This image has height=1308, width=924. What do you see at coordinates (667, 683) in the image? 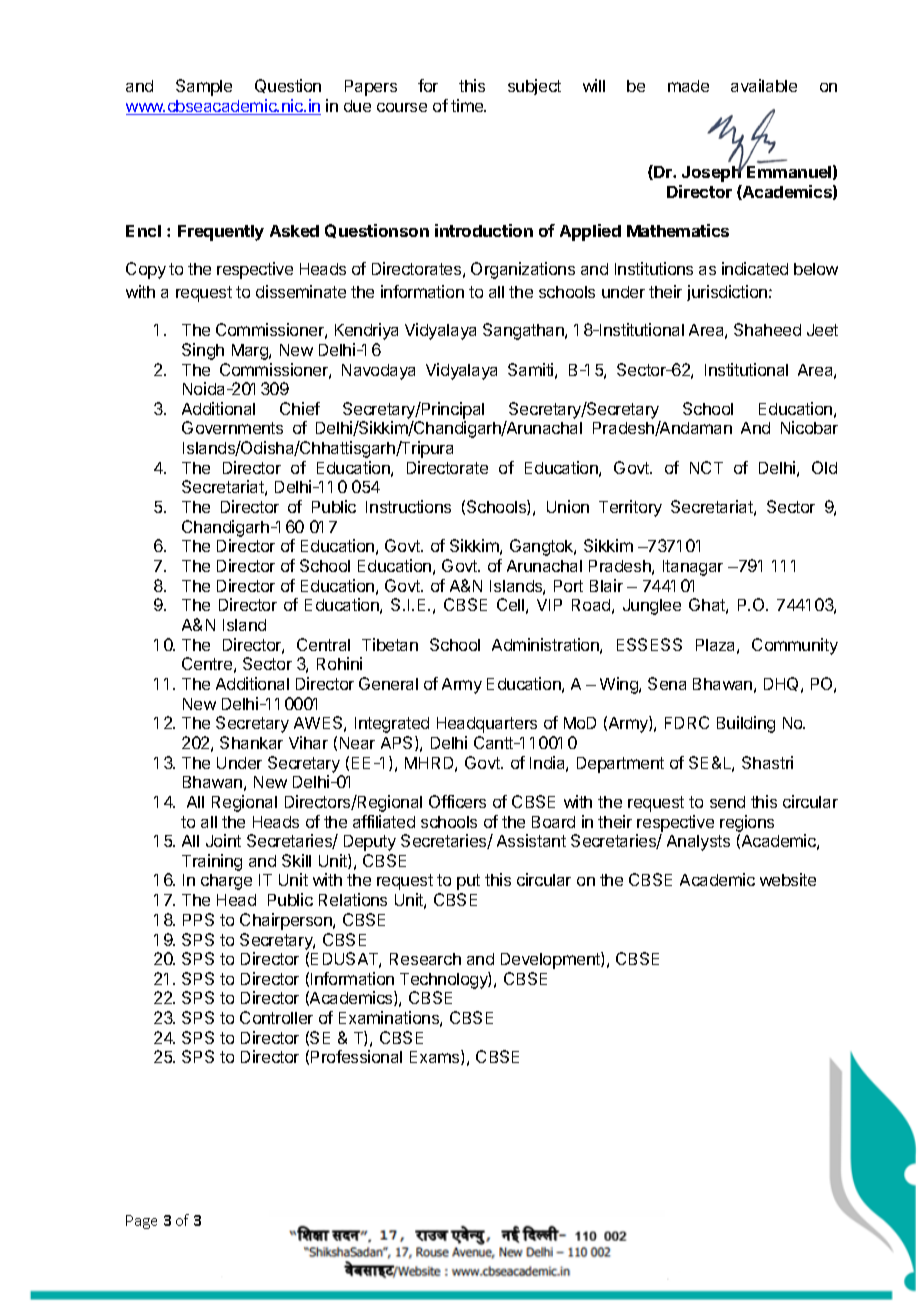
I see `Sena` at bounding box center [667, 683].
